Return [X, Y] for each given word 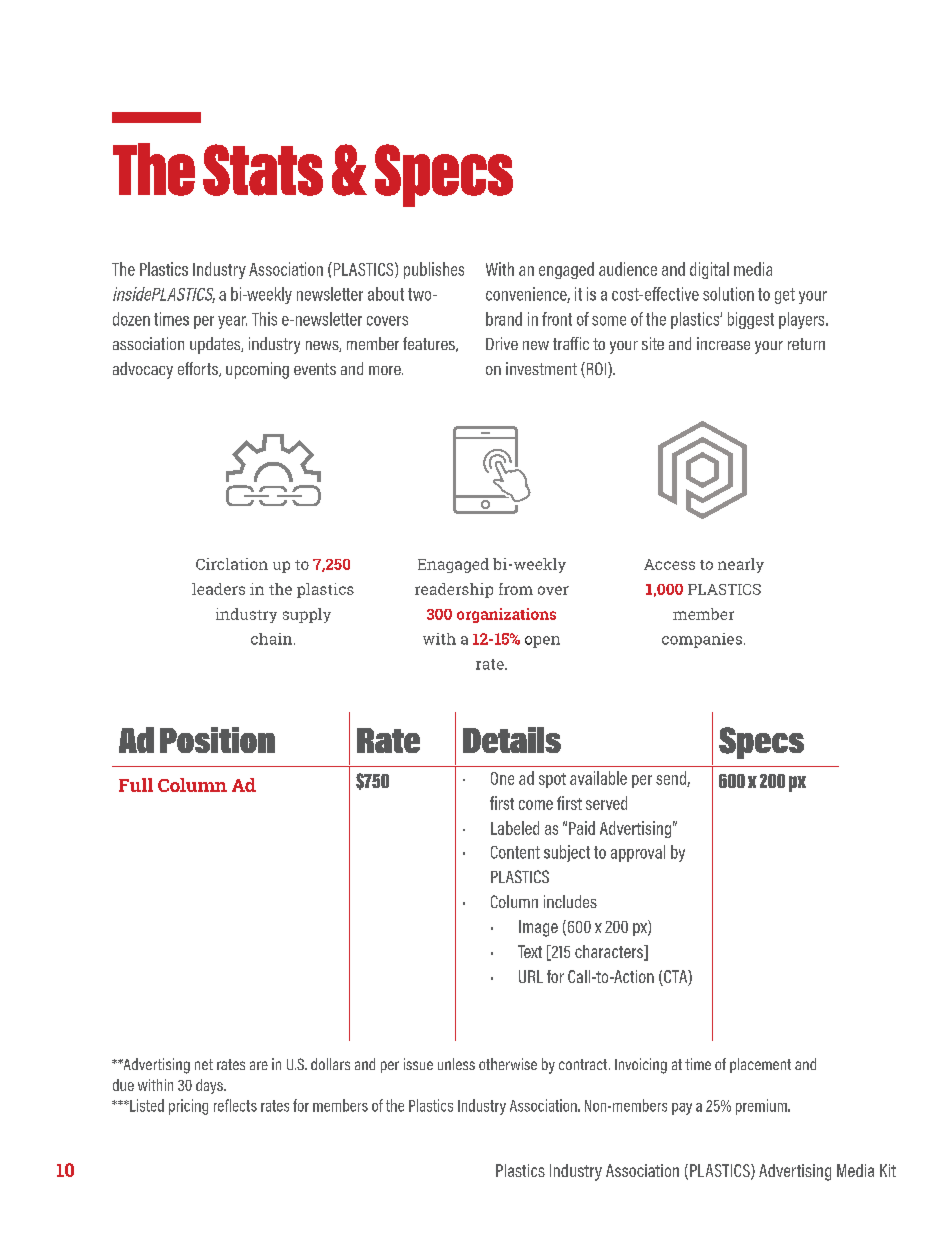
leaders [218, 589]
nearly [741, 565]
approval [638, 853]
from [516, 589]
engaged [566, 270]
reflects [235, 1105]
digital [709, 270]
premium [762, 1107]
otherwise [508, 1064]
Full [136, 785]
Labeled [515, 828]
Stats [263, 170]
